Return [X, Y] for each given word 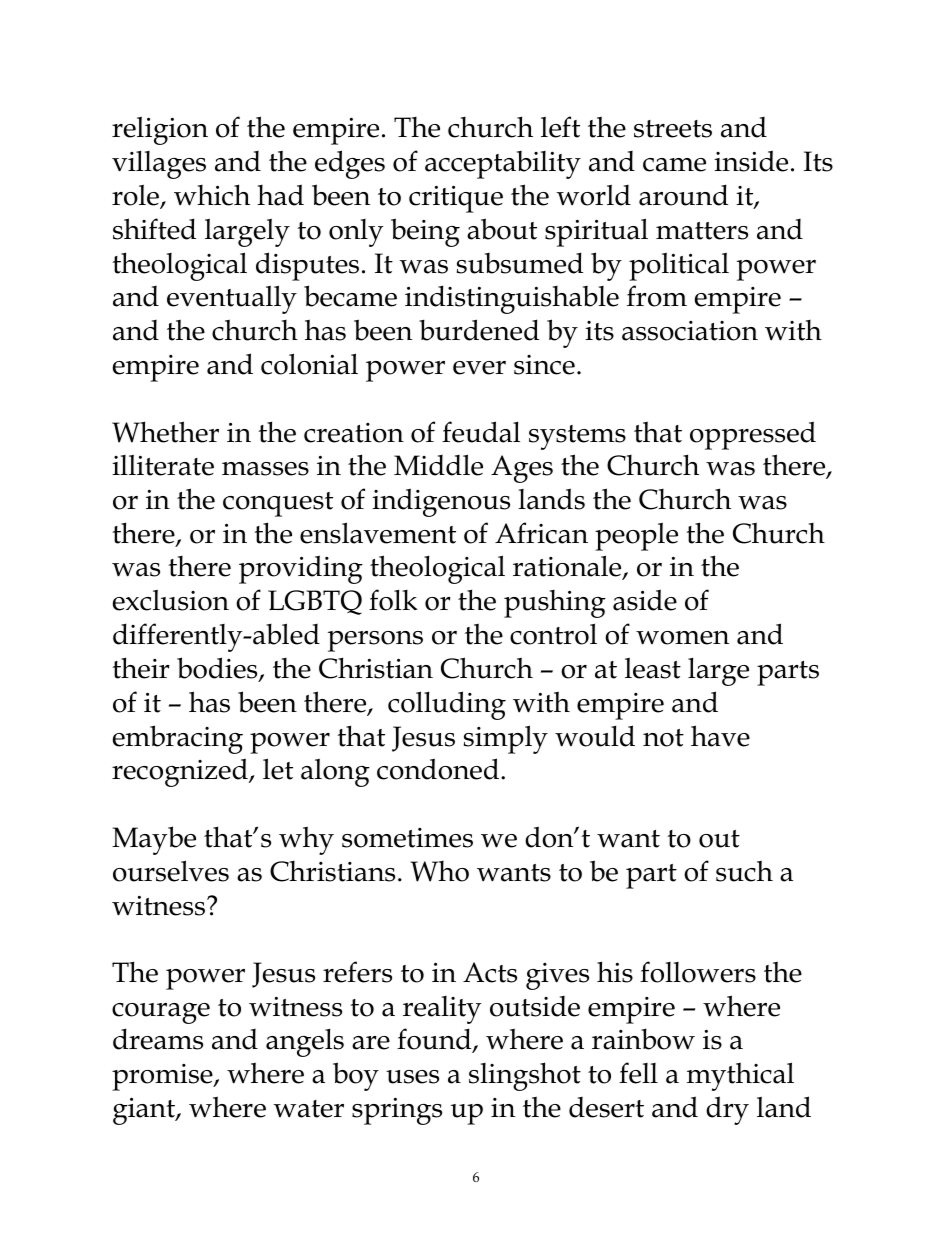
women [682, 638]
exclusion [171, 600]
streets [673, 129]
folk [393, 600]
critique [456, 199]
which [212, 195]
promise [163, 1077]
